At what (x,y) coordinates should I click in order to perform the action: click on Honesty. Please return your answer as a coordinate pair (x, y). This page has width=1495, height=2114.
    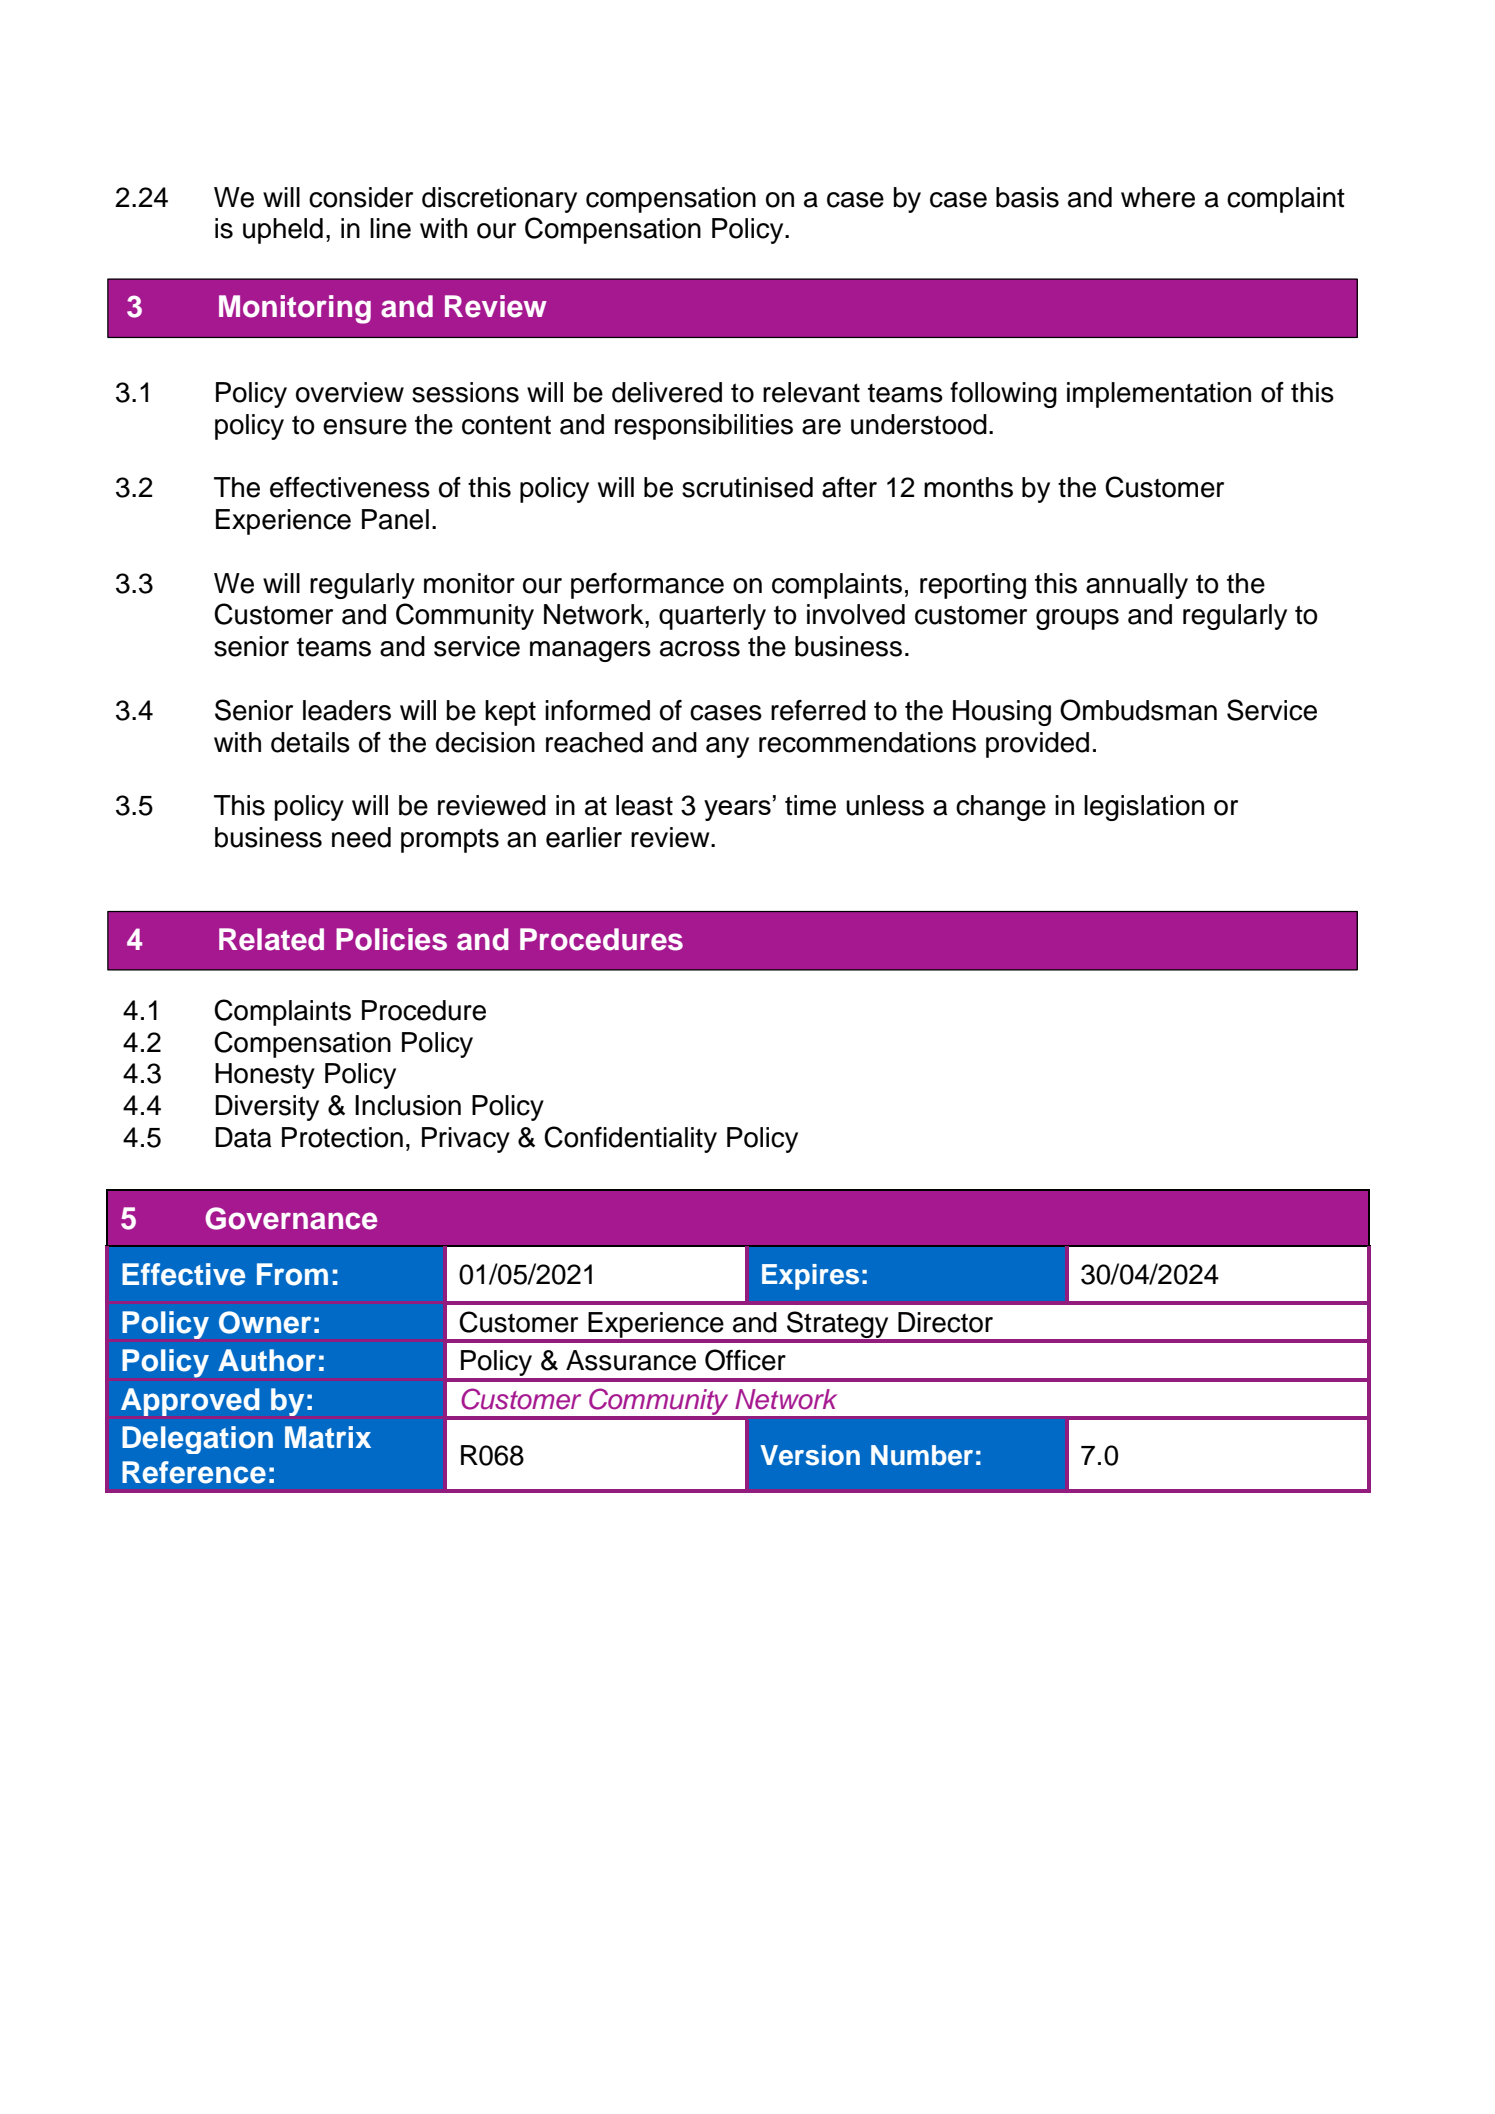
    Looking at the image, I should click on (265, 1076).
